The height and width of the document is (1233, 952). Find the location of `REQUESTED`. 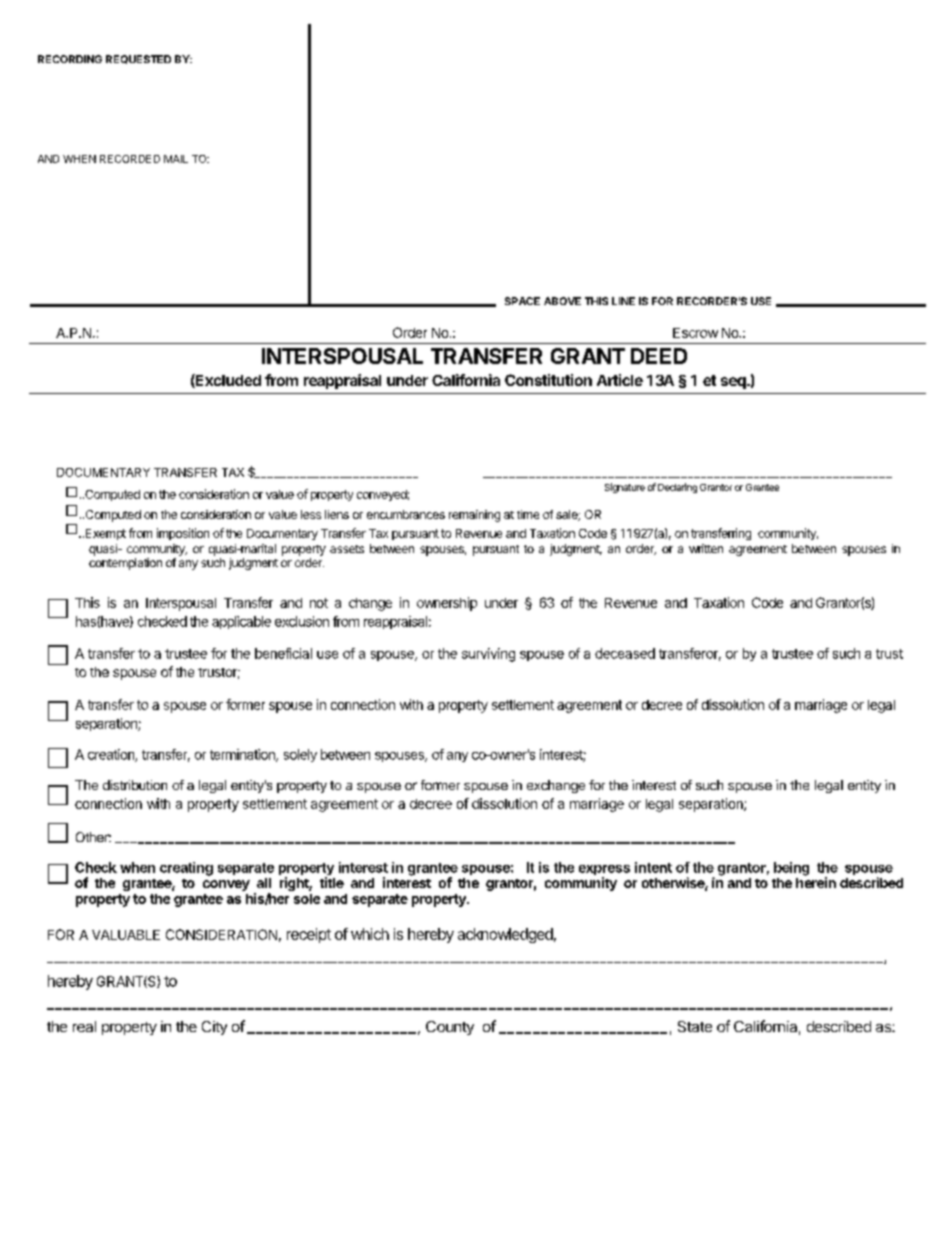

REQUESTED is located at coordinates (138, 59).
